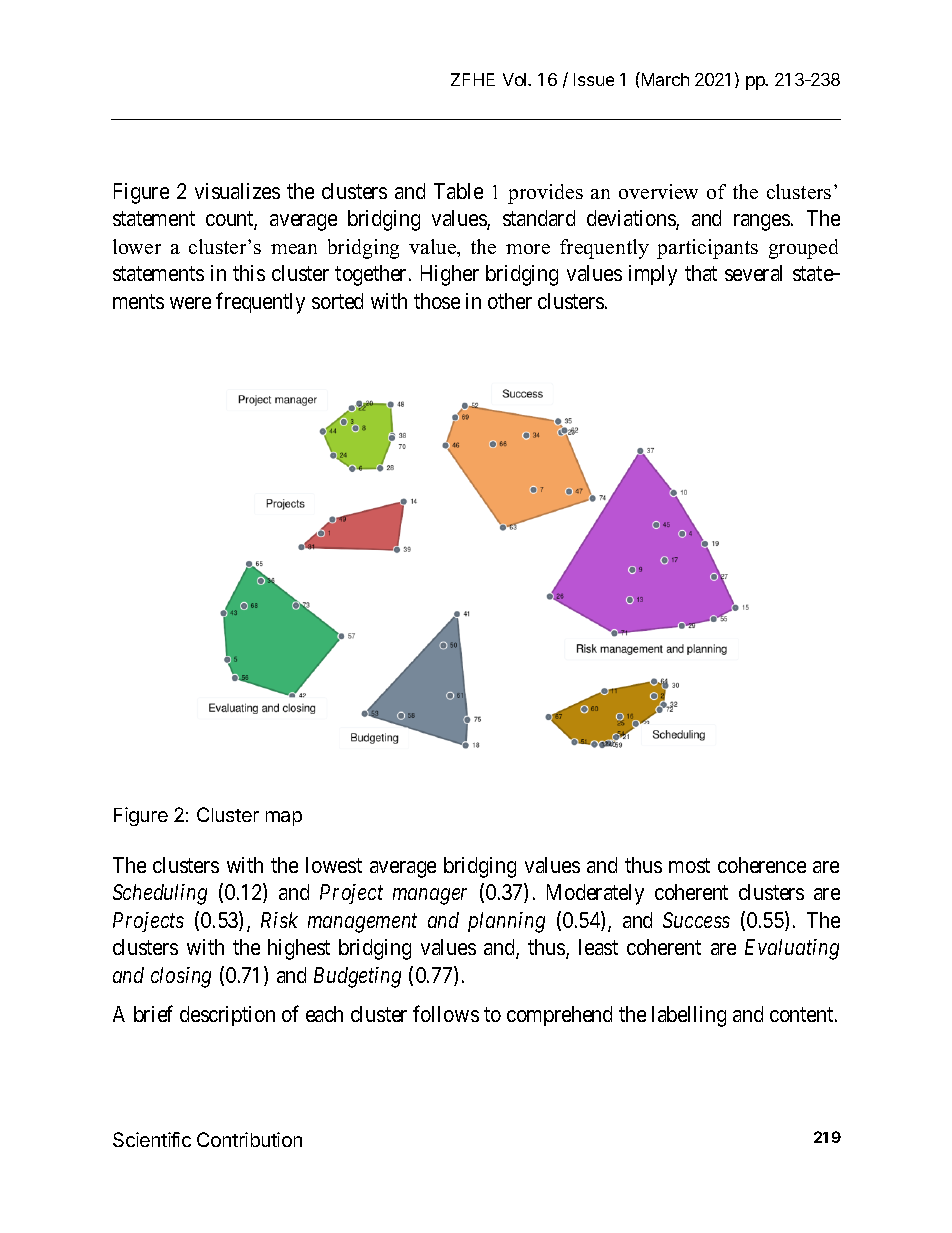 The image size is (952, 1233). What do you see at coordinates (160, 894) in the image?
I see `Scheduling` at bounding box center [160, 894].
